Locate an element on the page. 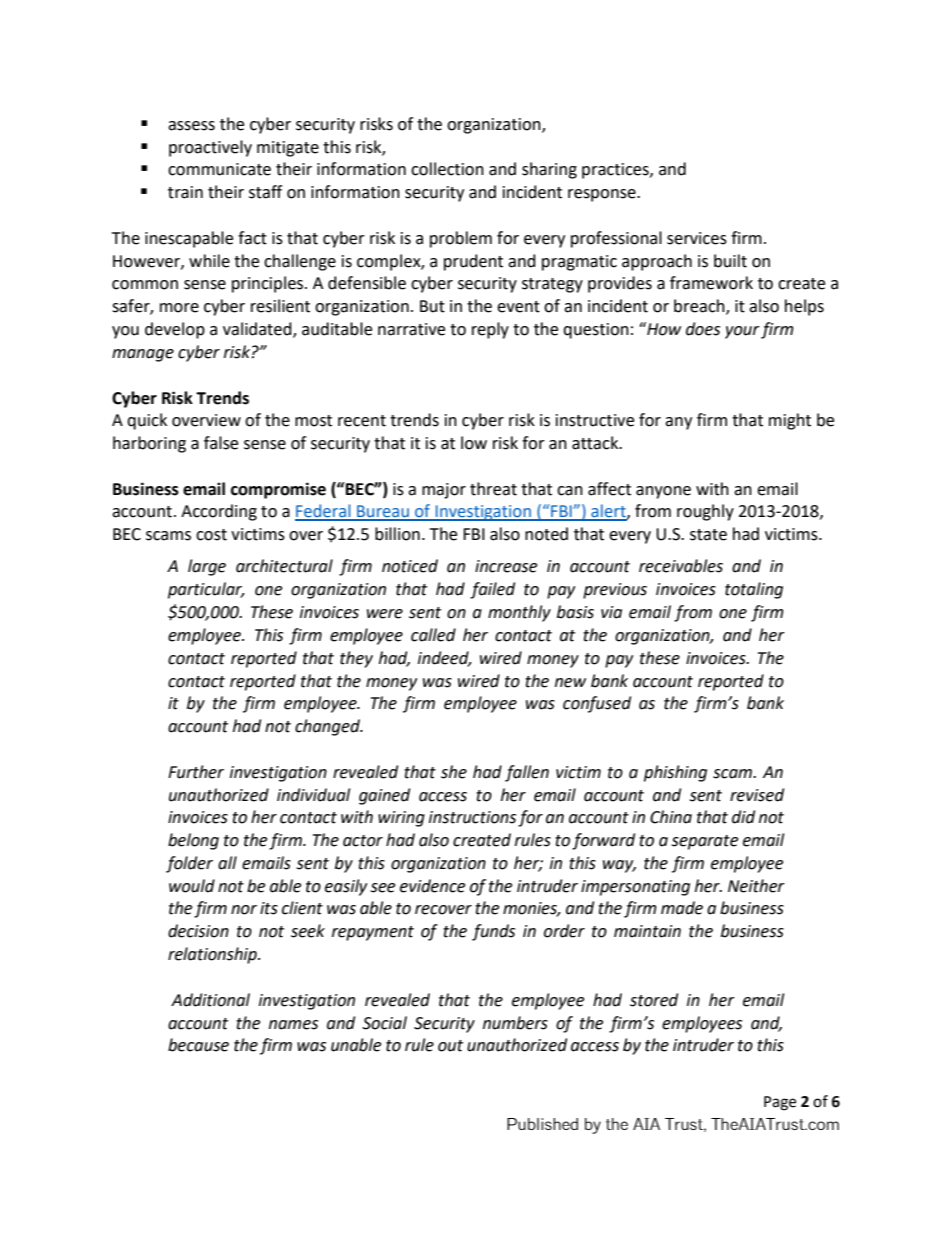 The width and height of the page is (952, 1233). called is located at coordinates (433, 635).
